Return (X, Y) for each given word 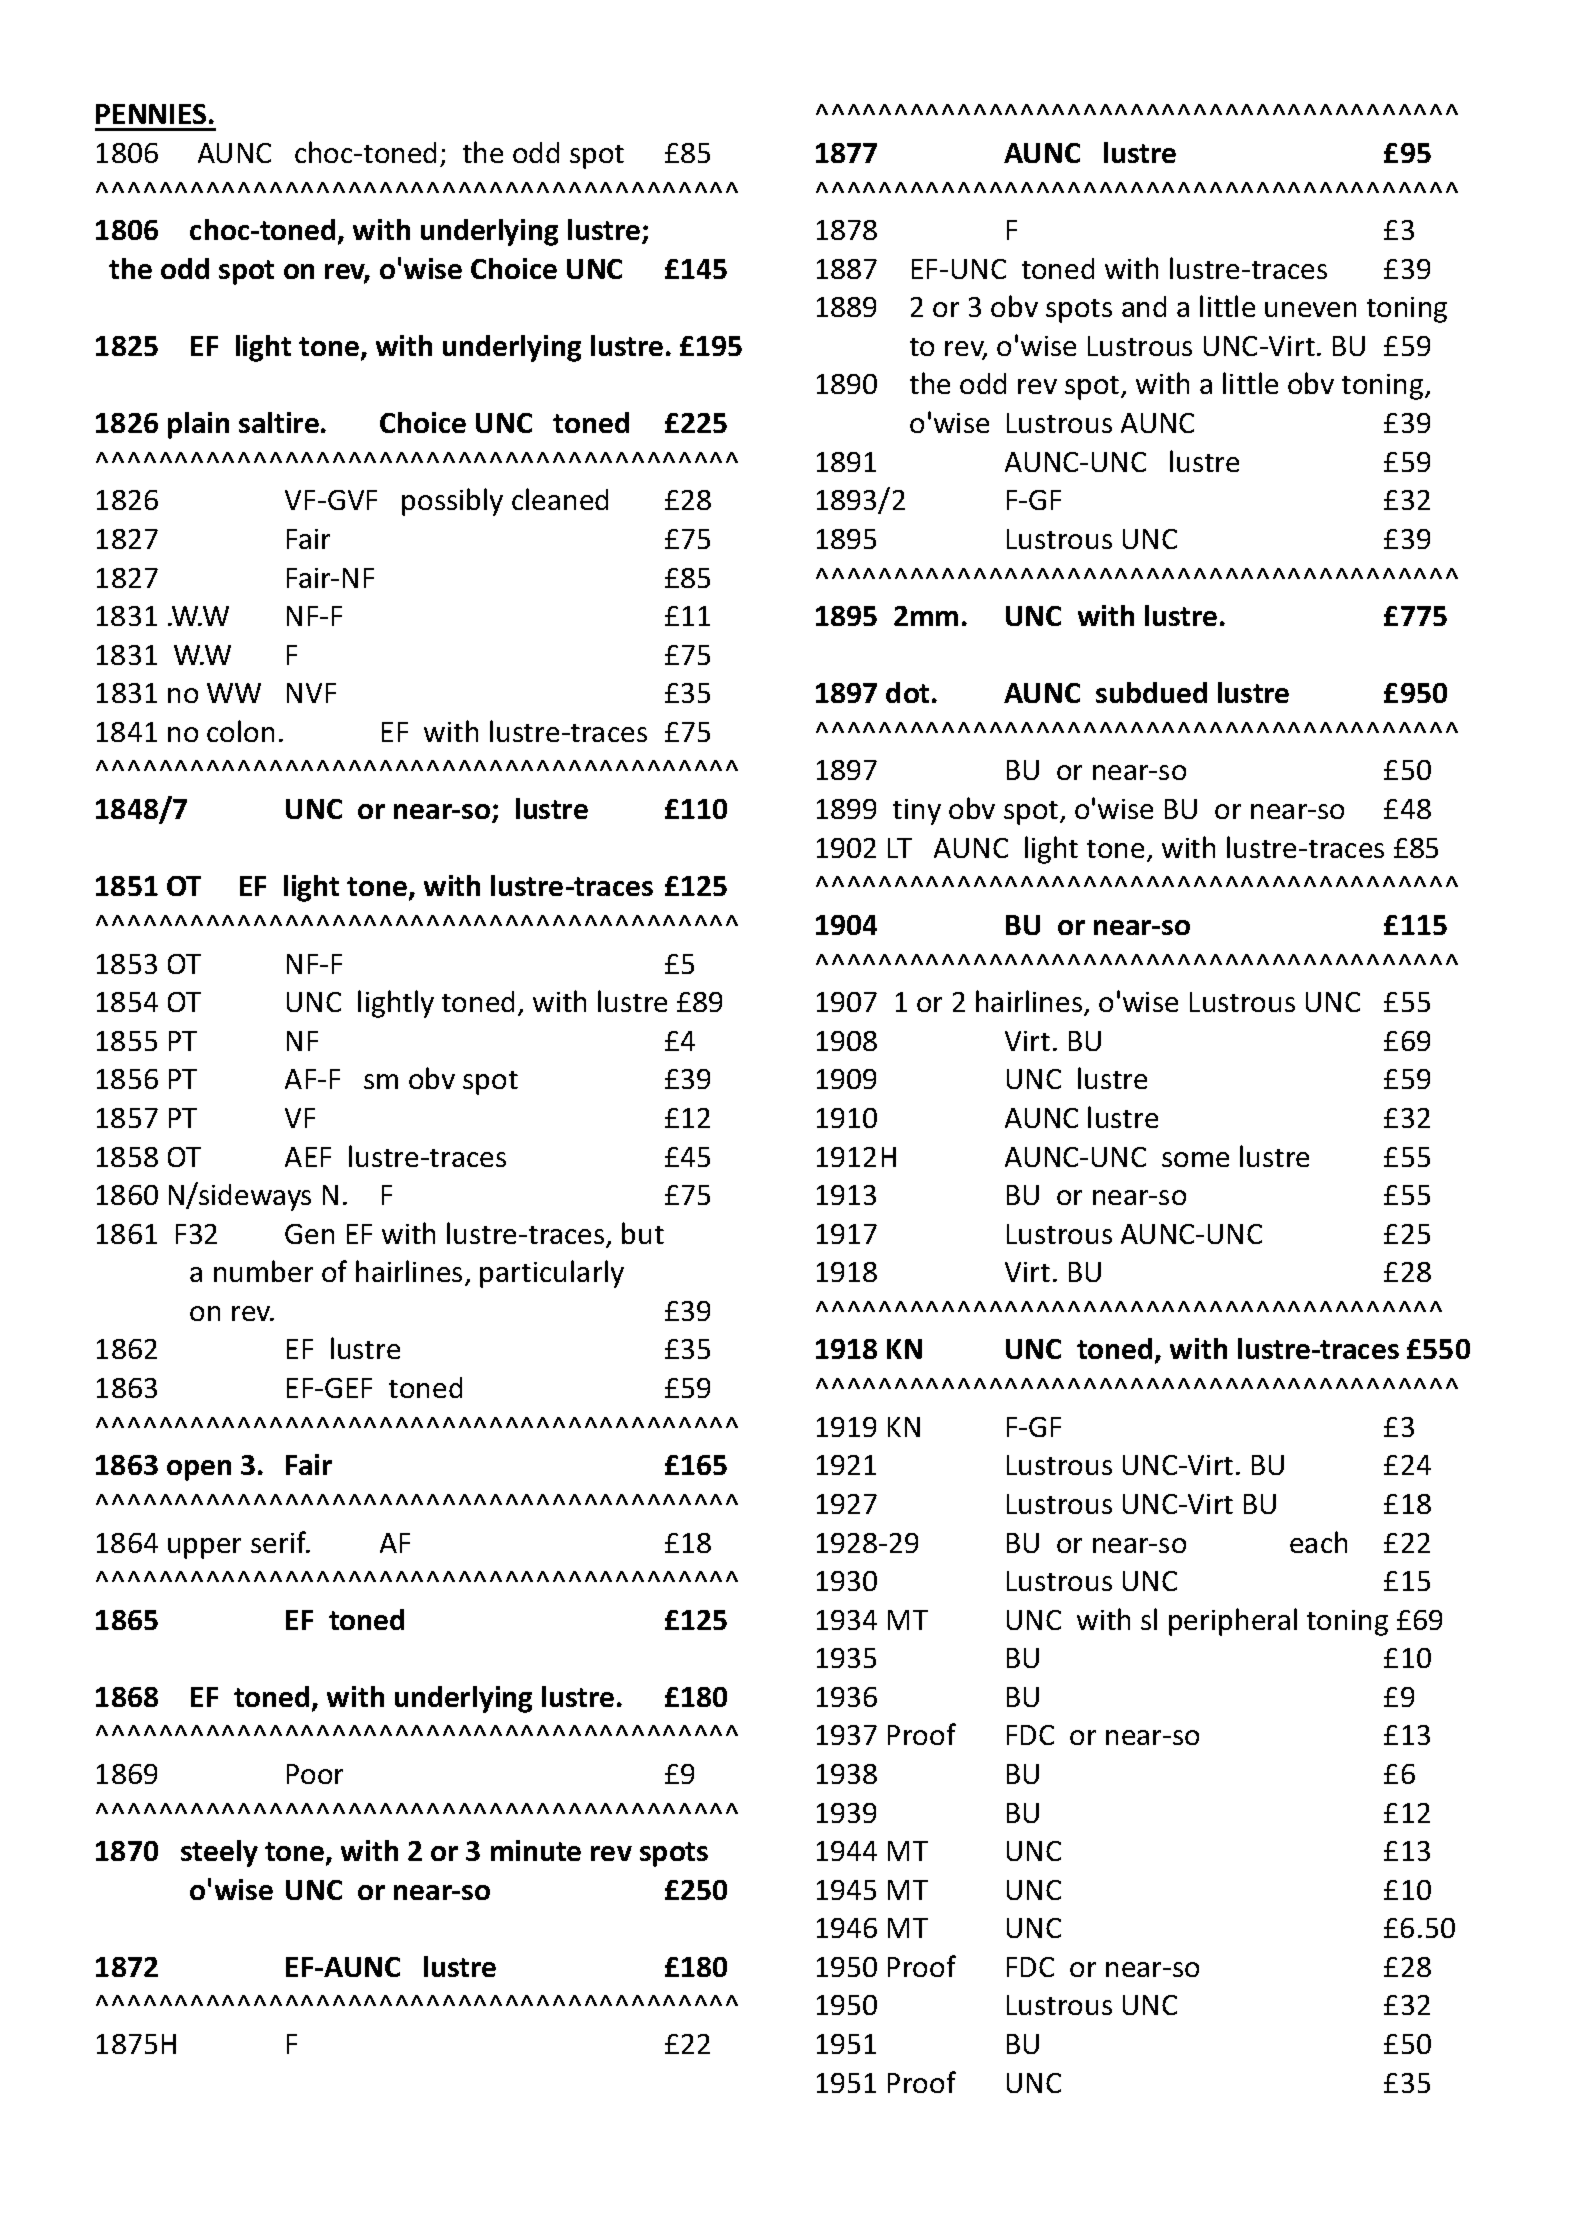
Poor (315, 1774)
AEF (308, 1157)
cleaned (560, 499)
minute (536, 1850)
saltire (279, 422)
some (1195, 1159)
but (643, 1233)
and (1144, 306)
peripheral (1233, 1622)
